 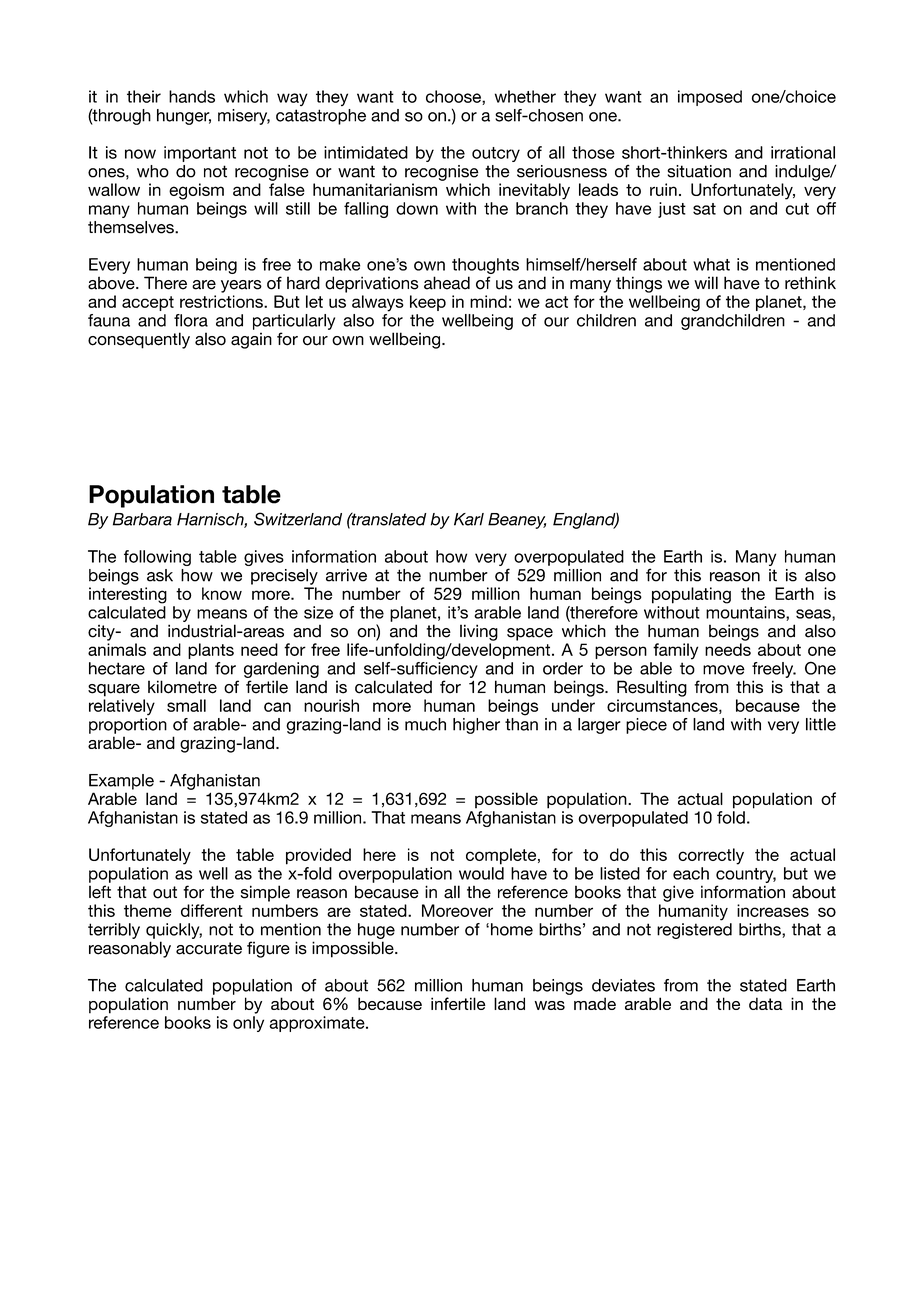 What do you see at coordinates (248, 1024) in the image?
I see `only` at bounding box center [248, 1024].
